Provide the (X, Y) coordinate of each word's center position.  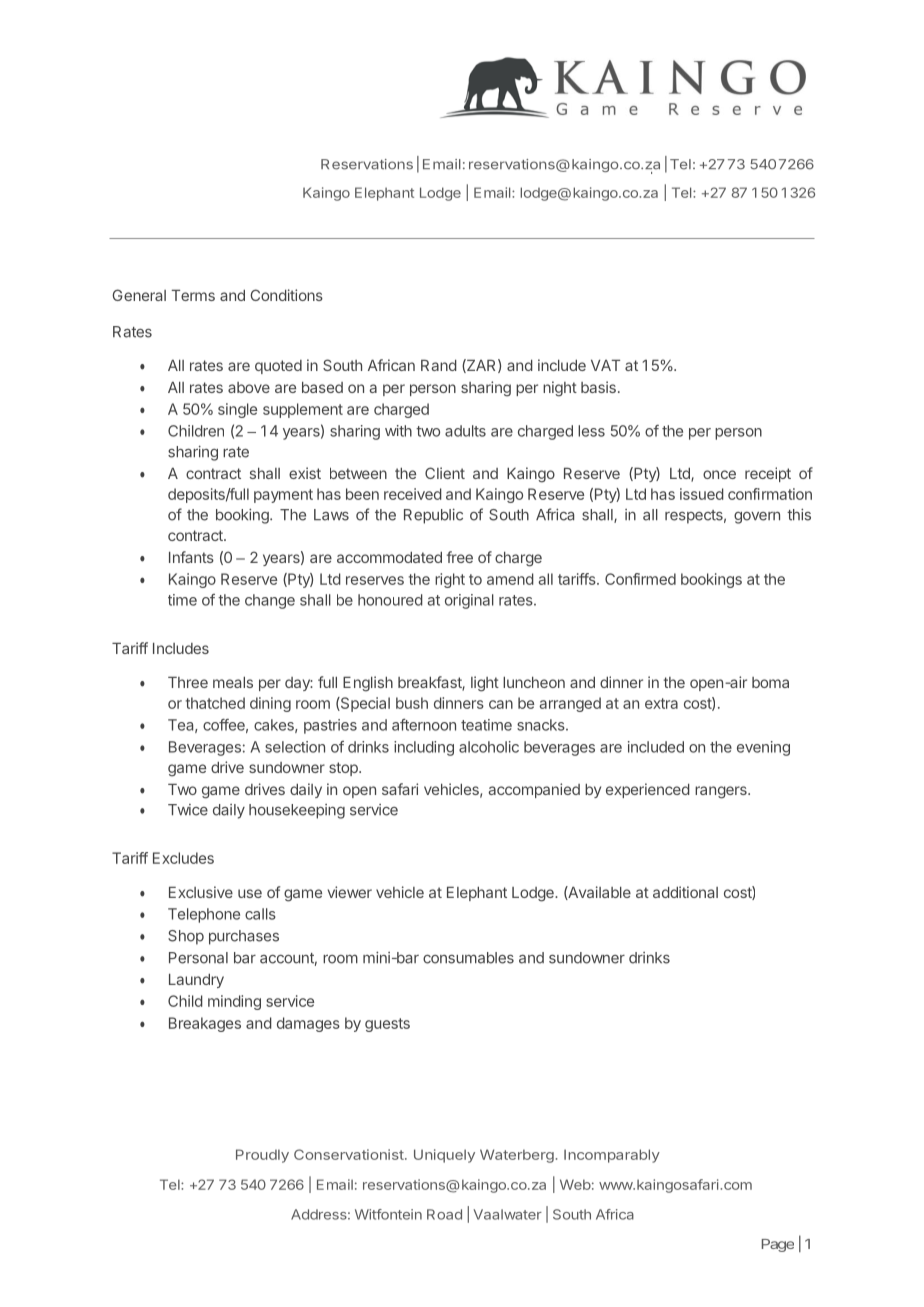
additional (685, 892)
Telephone (204, 915)
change (270, 601)
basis (598, 387)
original (469, 601)
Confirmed (640, 579)
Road (444, 1214)
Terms (193, 295)
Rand (439, 365)
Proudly (262, 1156)
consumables (468, 958)
